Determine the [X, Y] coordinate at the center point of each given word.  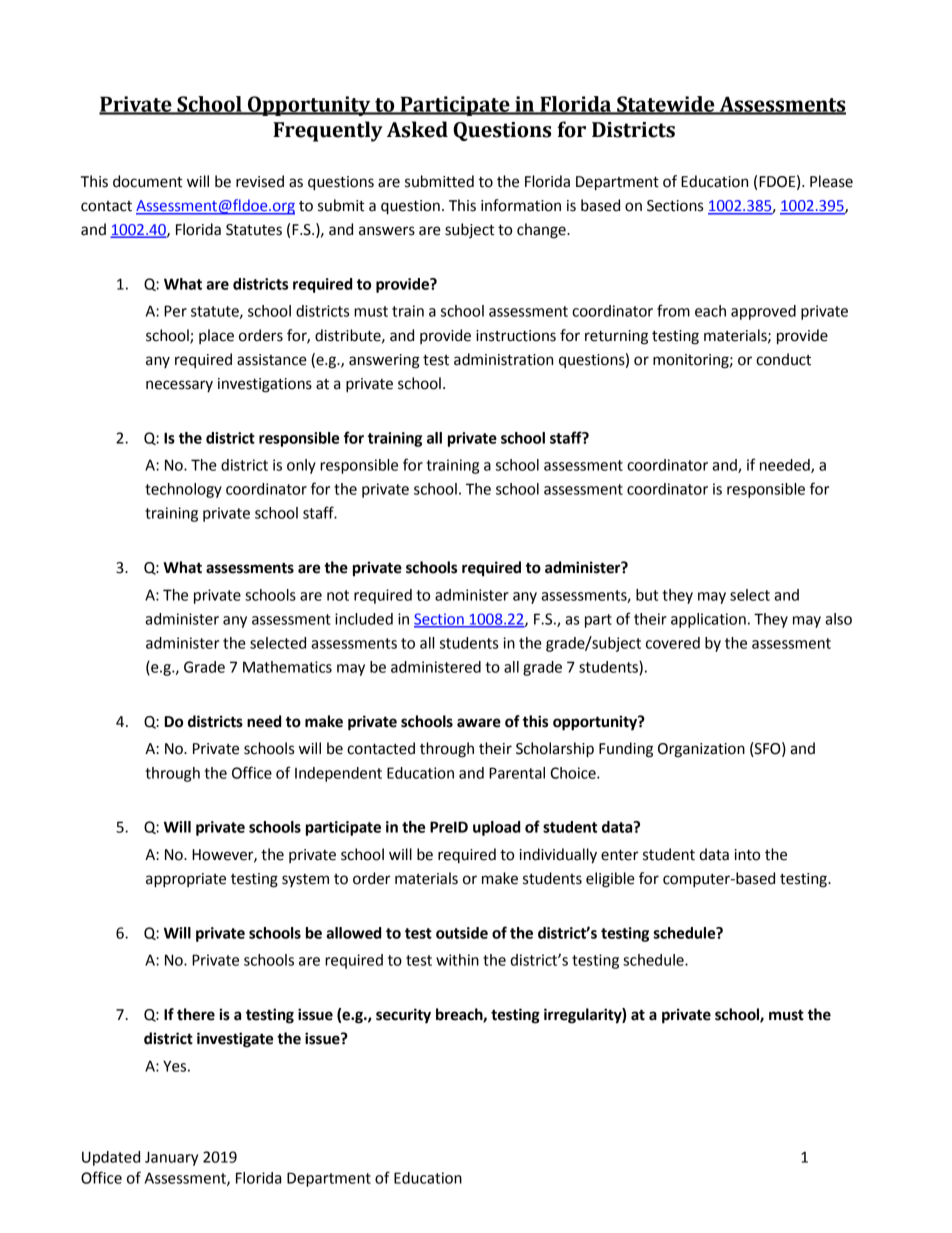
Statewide [666, 105]
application [708, 620]
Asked [417, 129]
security [403, 1016]
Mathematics [287, 667]
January [171, 1158]
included [364, 619]
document [148, 181]
